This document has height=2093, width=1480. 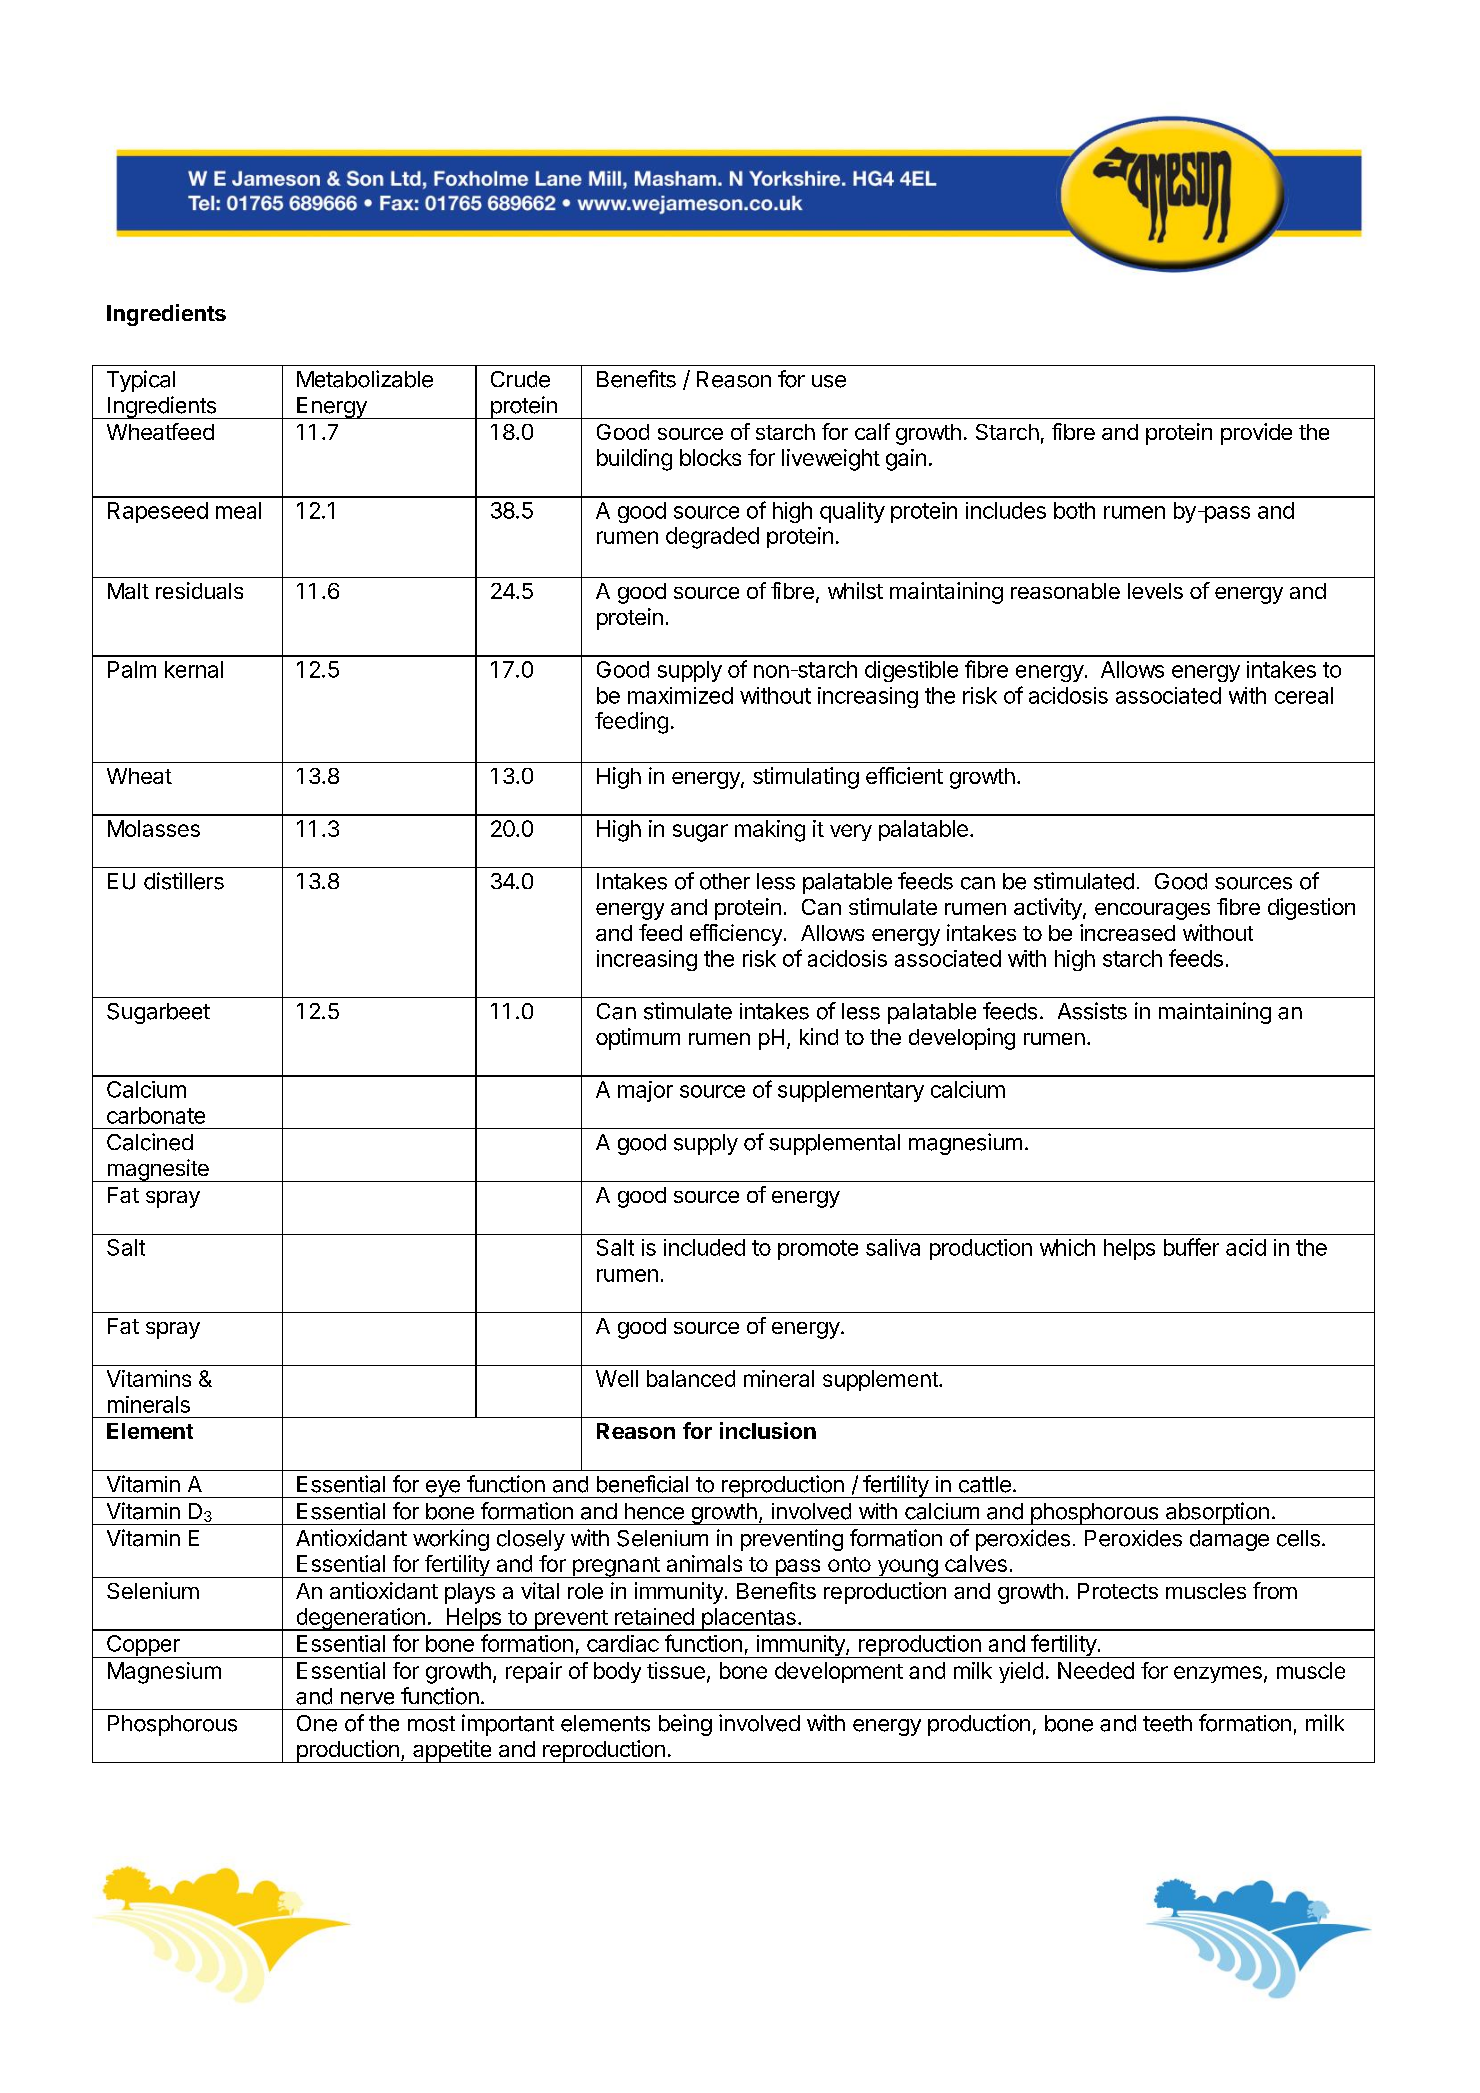 What do you see at coordinates (156, 1115) in the document?
I see `carbonate` at bounding box center [156, 1115].
